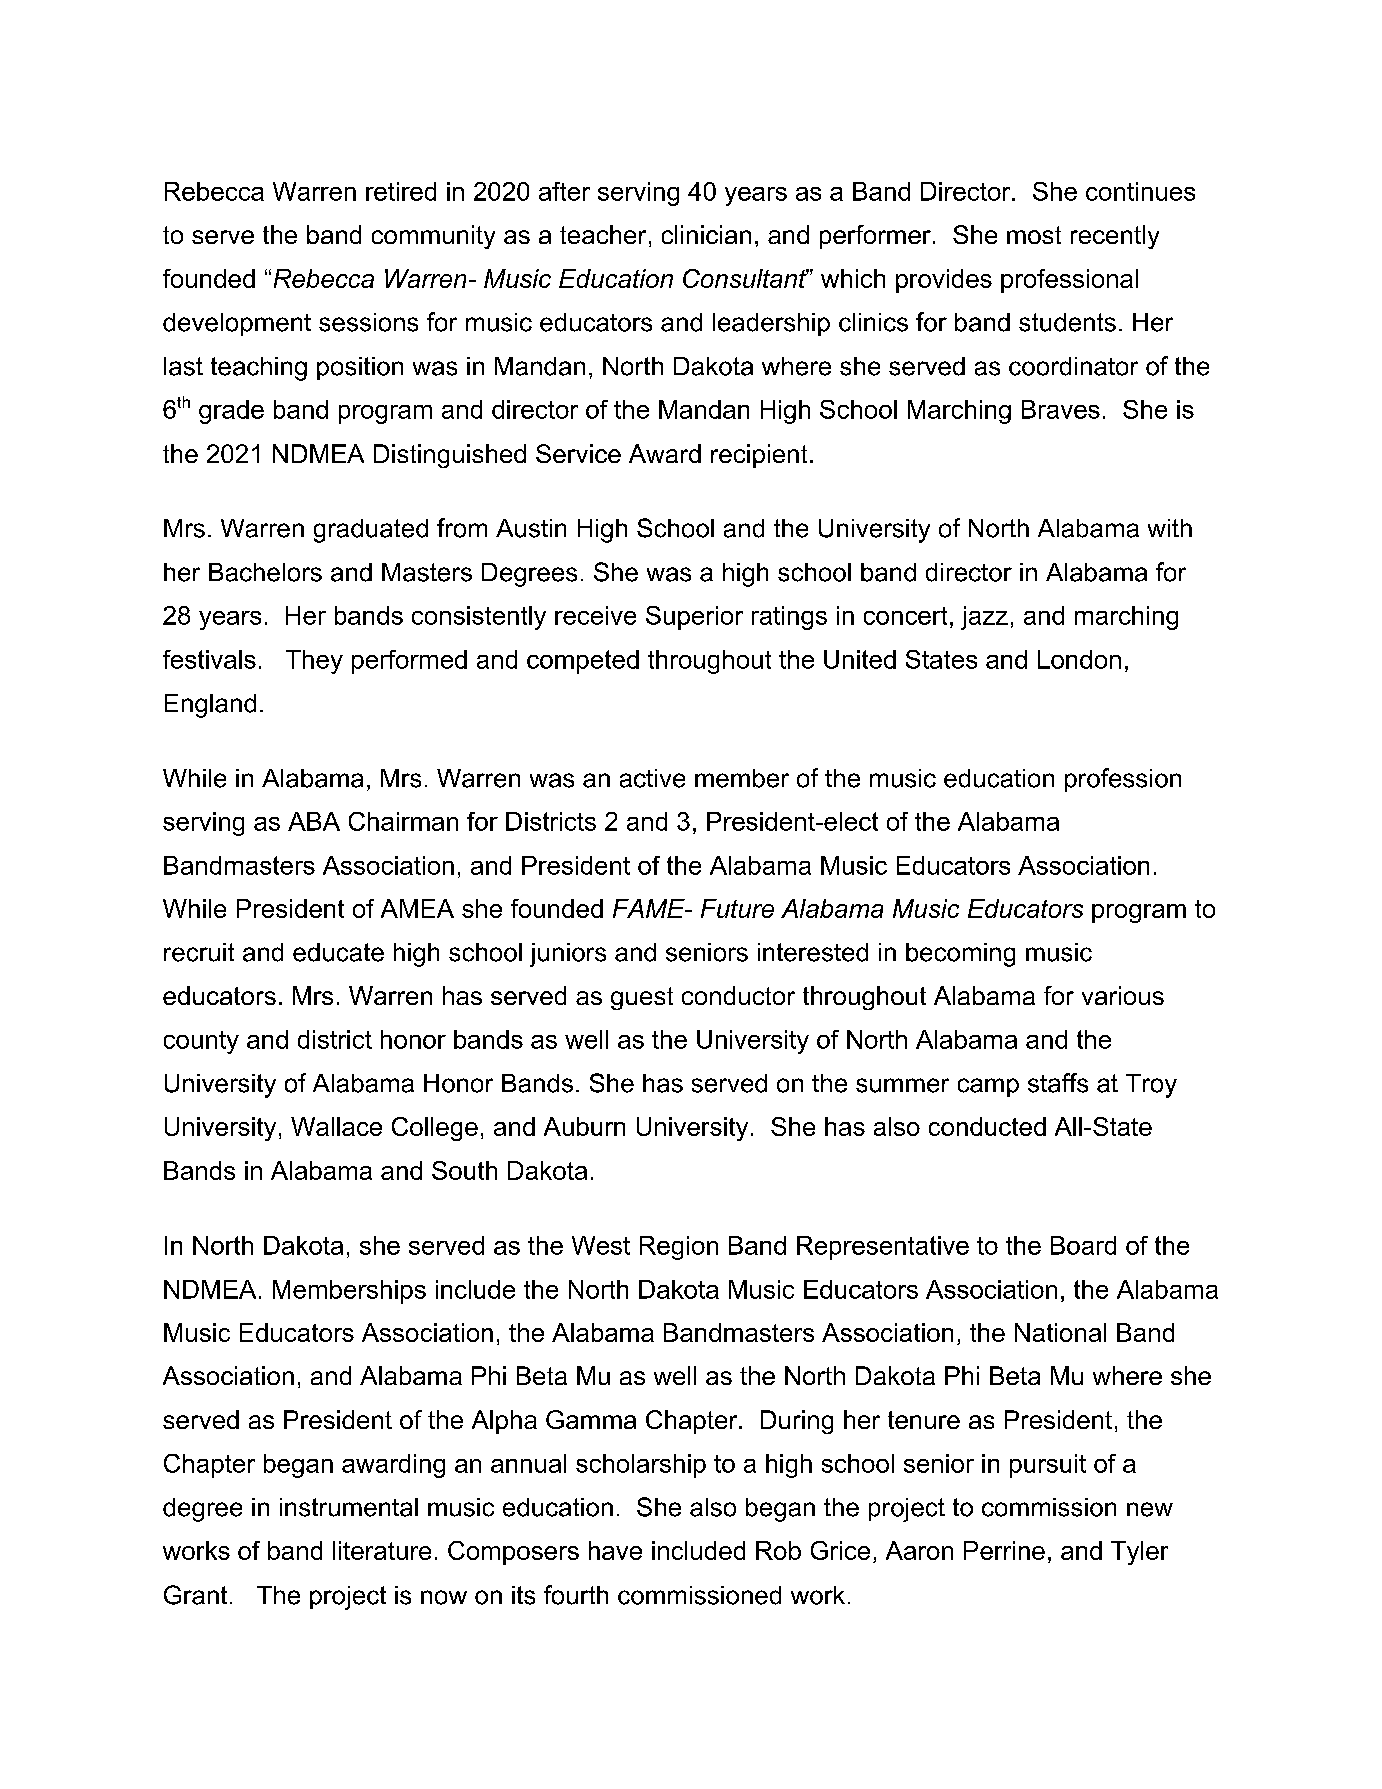 This screenshot has height=1789, width=1382. What do you see at coordinates (568, 955) in the screenshot?
I see `juniors` at bounding box center [568, 955].
